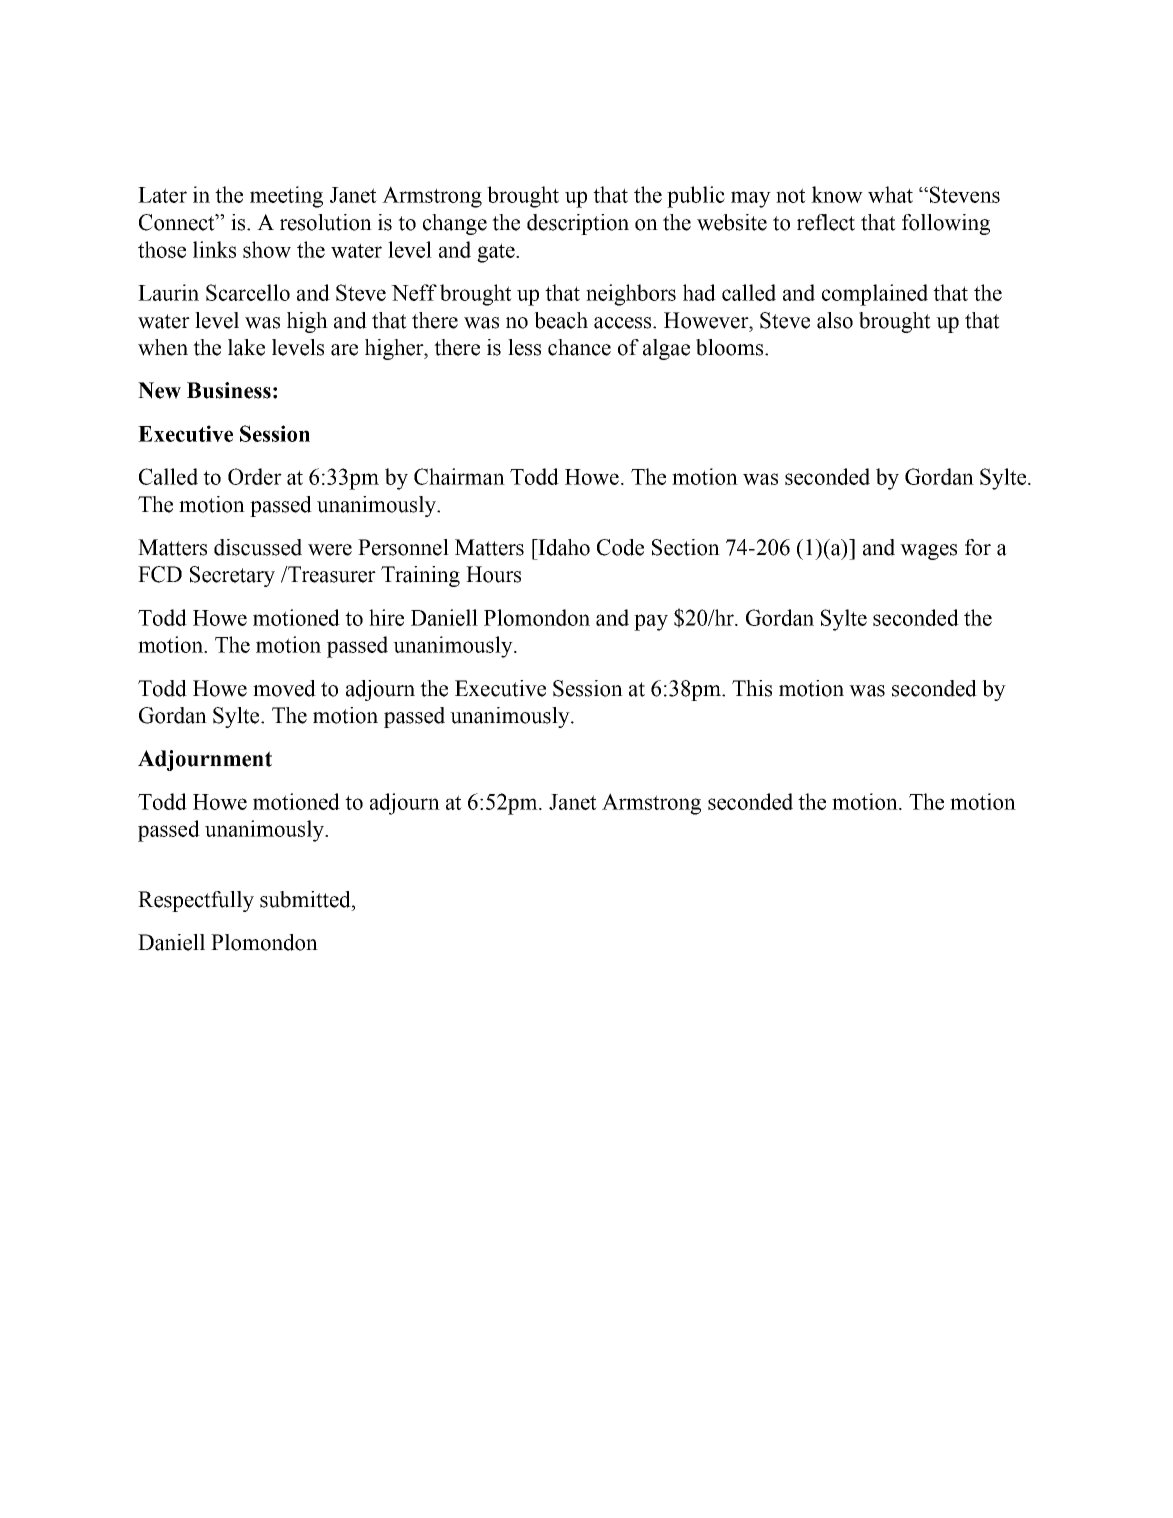 This screenshot has height=1518, width=1173. What do you see at coordinates (196, 901) in the screenshot?
I see `Respectfully` at bounding box center [196, 901].
